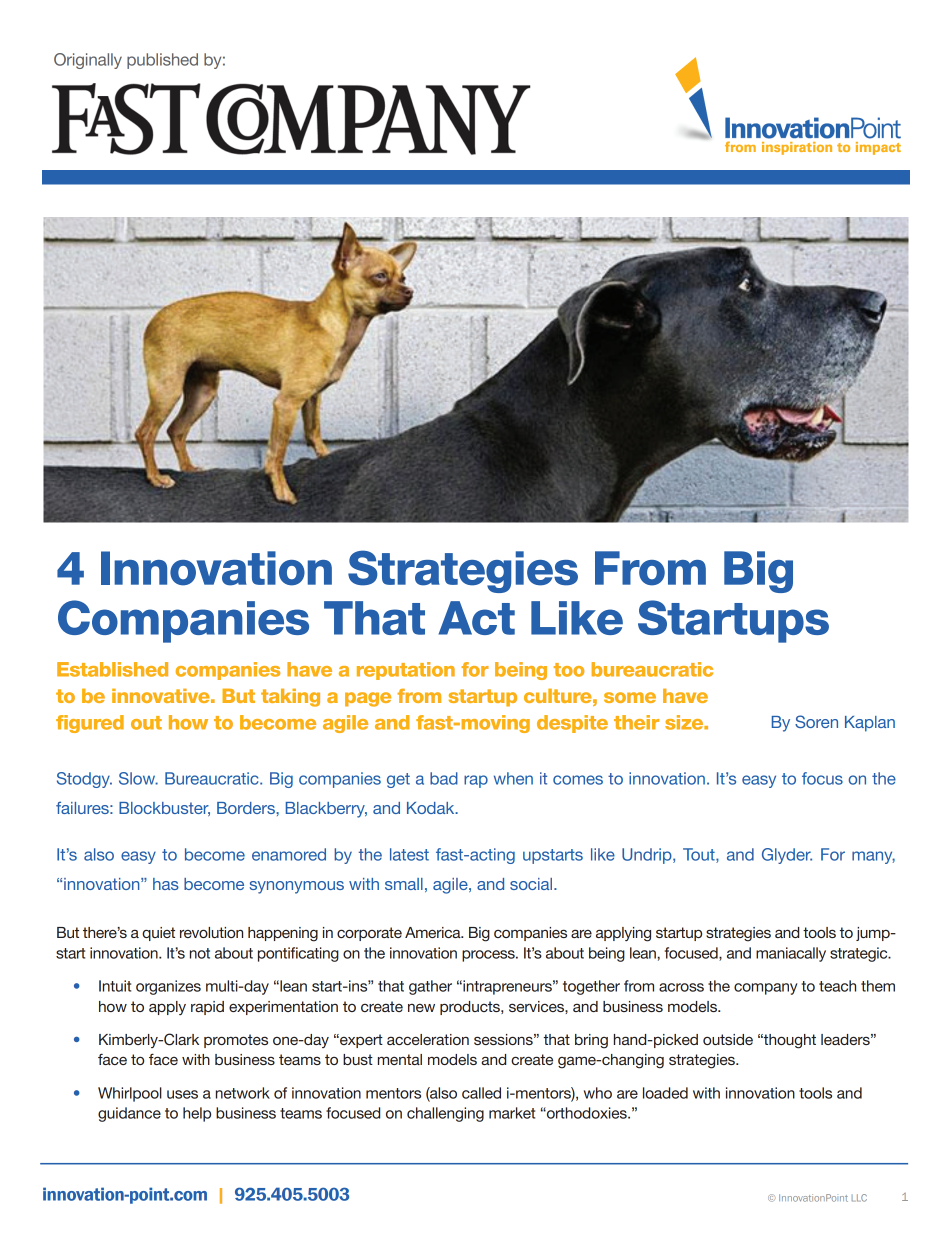 The image size is (952, 1233). I want to click on Kaplan, so click(870, 724).
